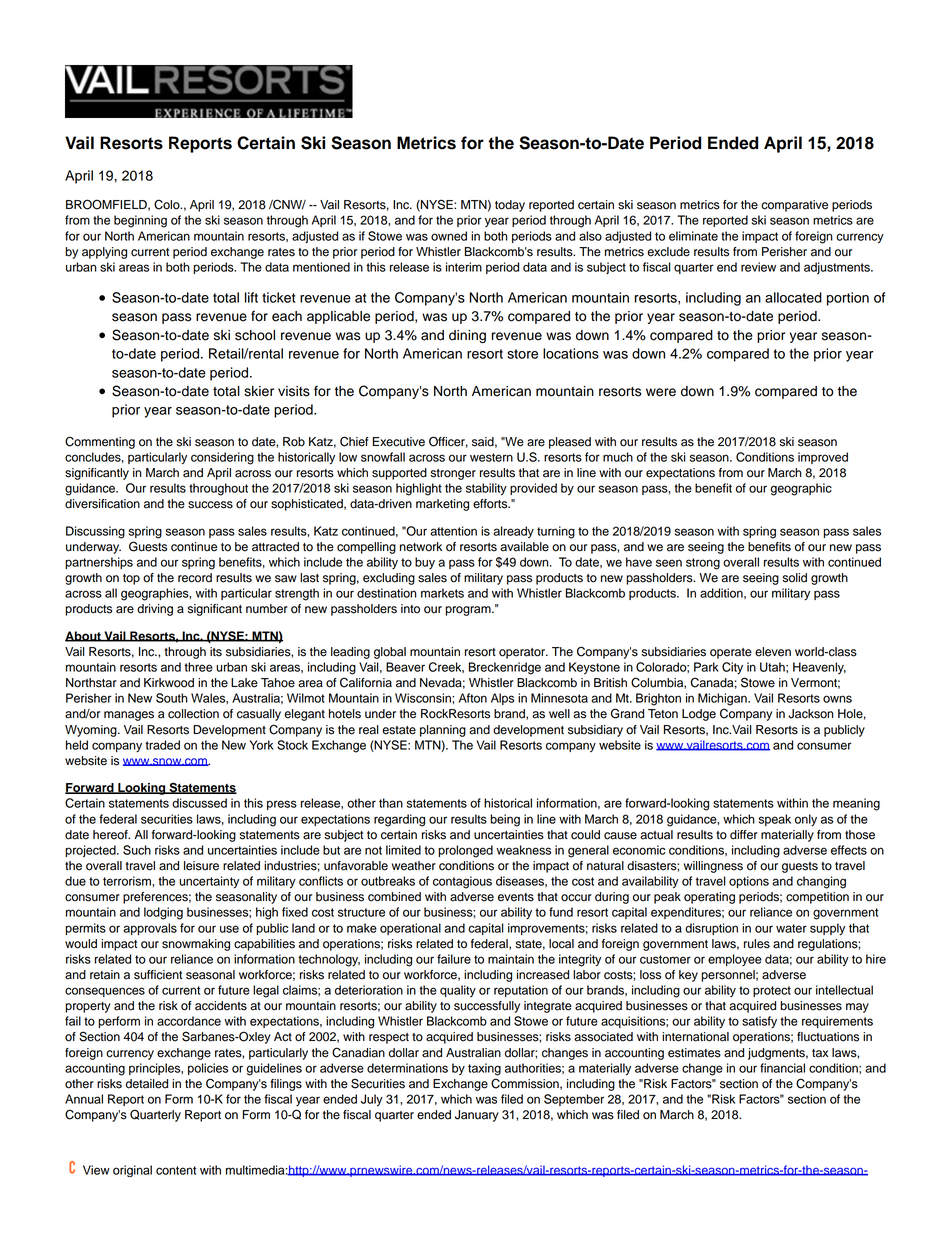  What do you see at coordinates (176, 1170) in the page?
I see `content` at bounding box center [176, 1170].
